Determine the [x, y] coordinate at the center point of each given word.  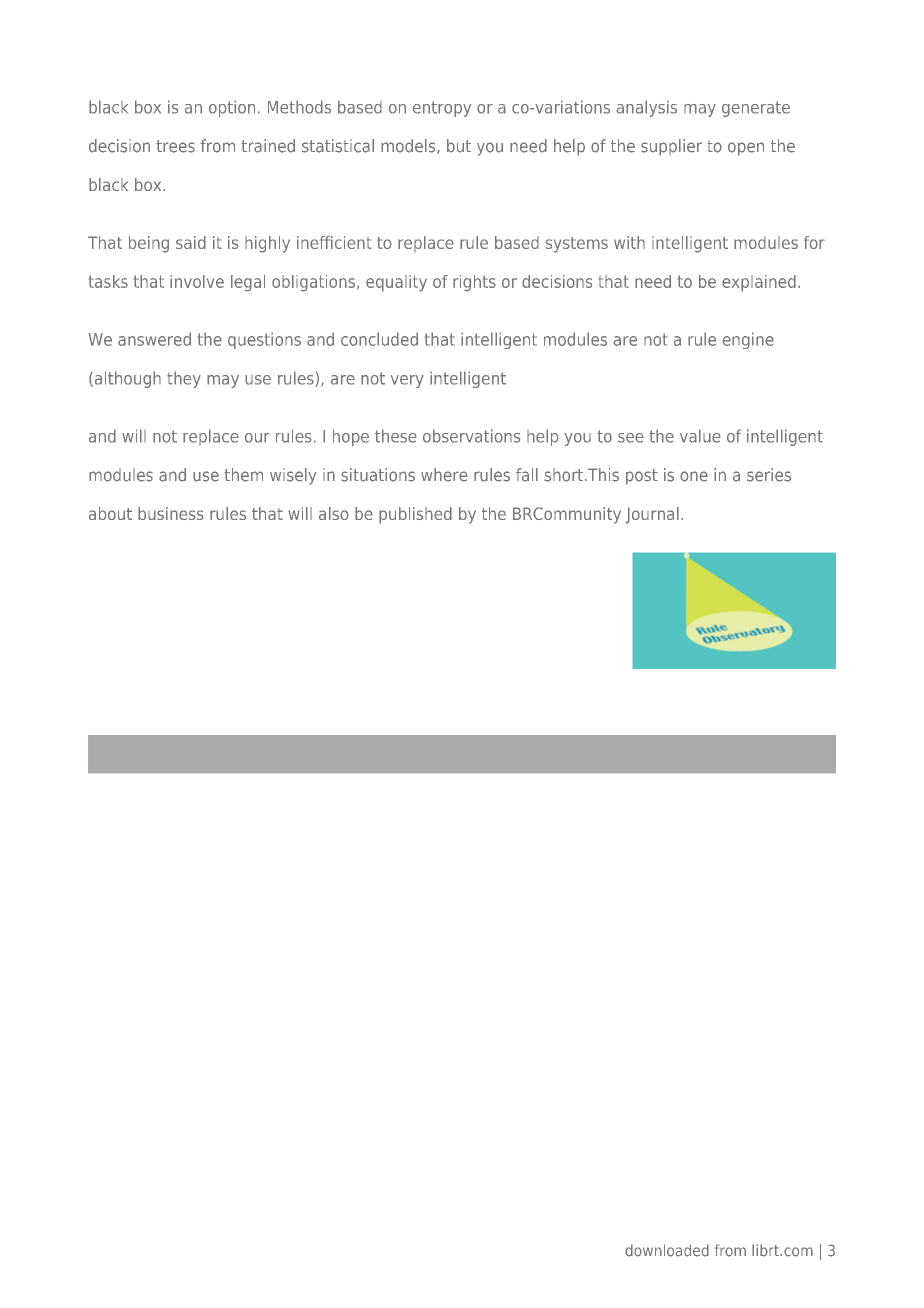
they [184, 379]
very [407, 381]
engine [748, 340]
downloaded [667, 1250]
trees [175, 146]
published [415, 515]
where [444, 475]
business [171, 513]
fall [527, 475]
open [746, 149]
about [110, 513]
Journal [652, 515]
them [243, 475]
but [459, 146]
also [334, 513]
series [769, 475]
